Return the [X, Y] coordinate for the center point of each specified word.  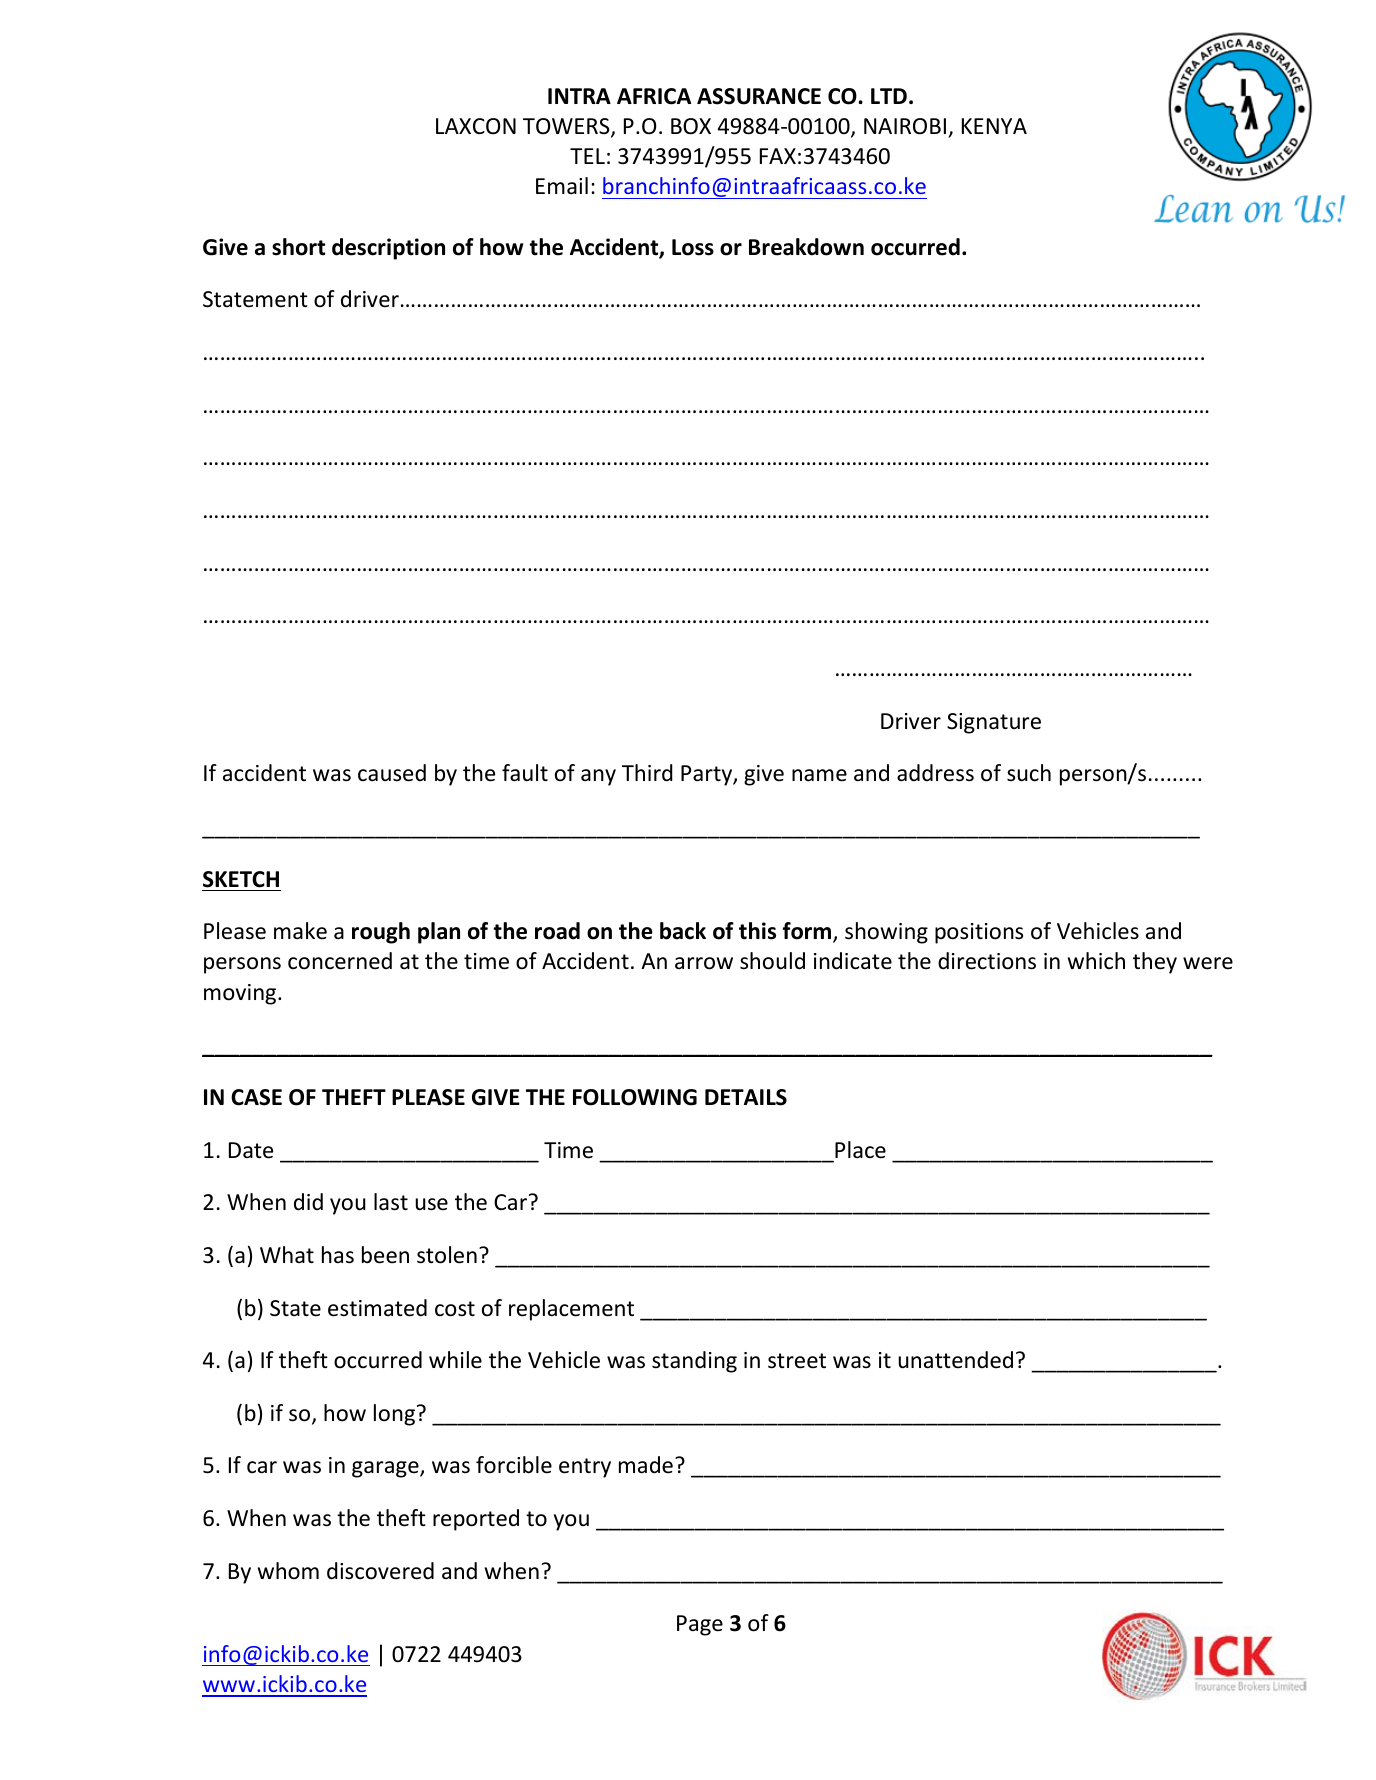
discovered [380, 1571]
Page [700, 1625]
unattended [955, 1360]
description [388, 249]
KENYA [994, 126]
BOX [691, 126]
